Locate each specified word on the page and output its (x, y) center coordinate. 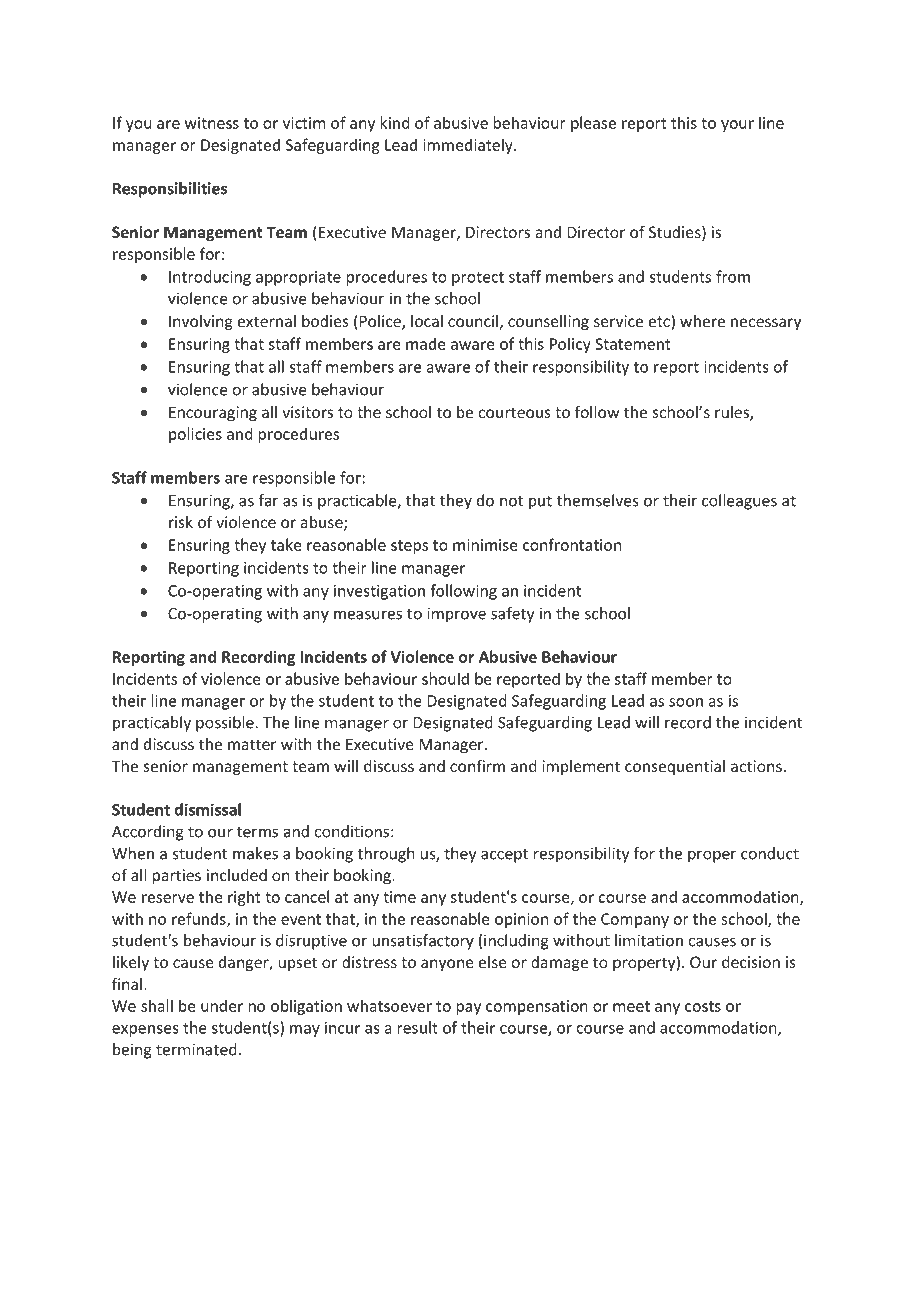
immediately (469, 146)
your (737, 126)
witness (212, 123)
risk (181, 522)
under (222, 1005)
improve (456, 615)
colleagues (739, 502)
